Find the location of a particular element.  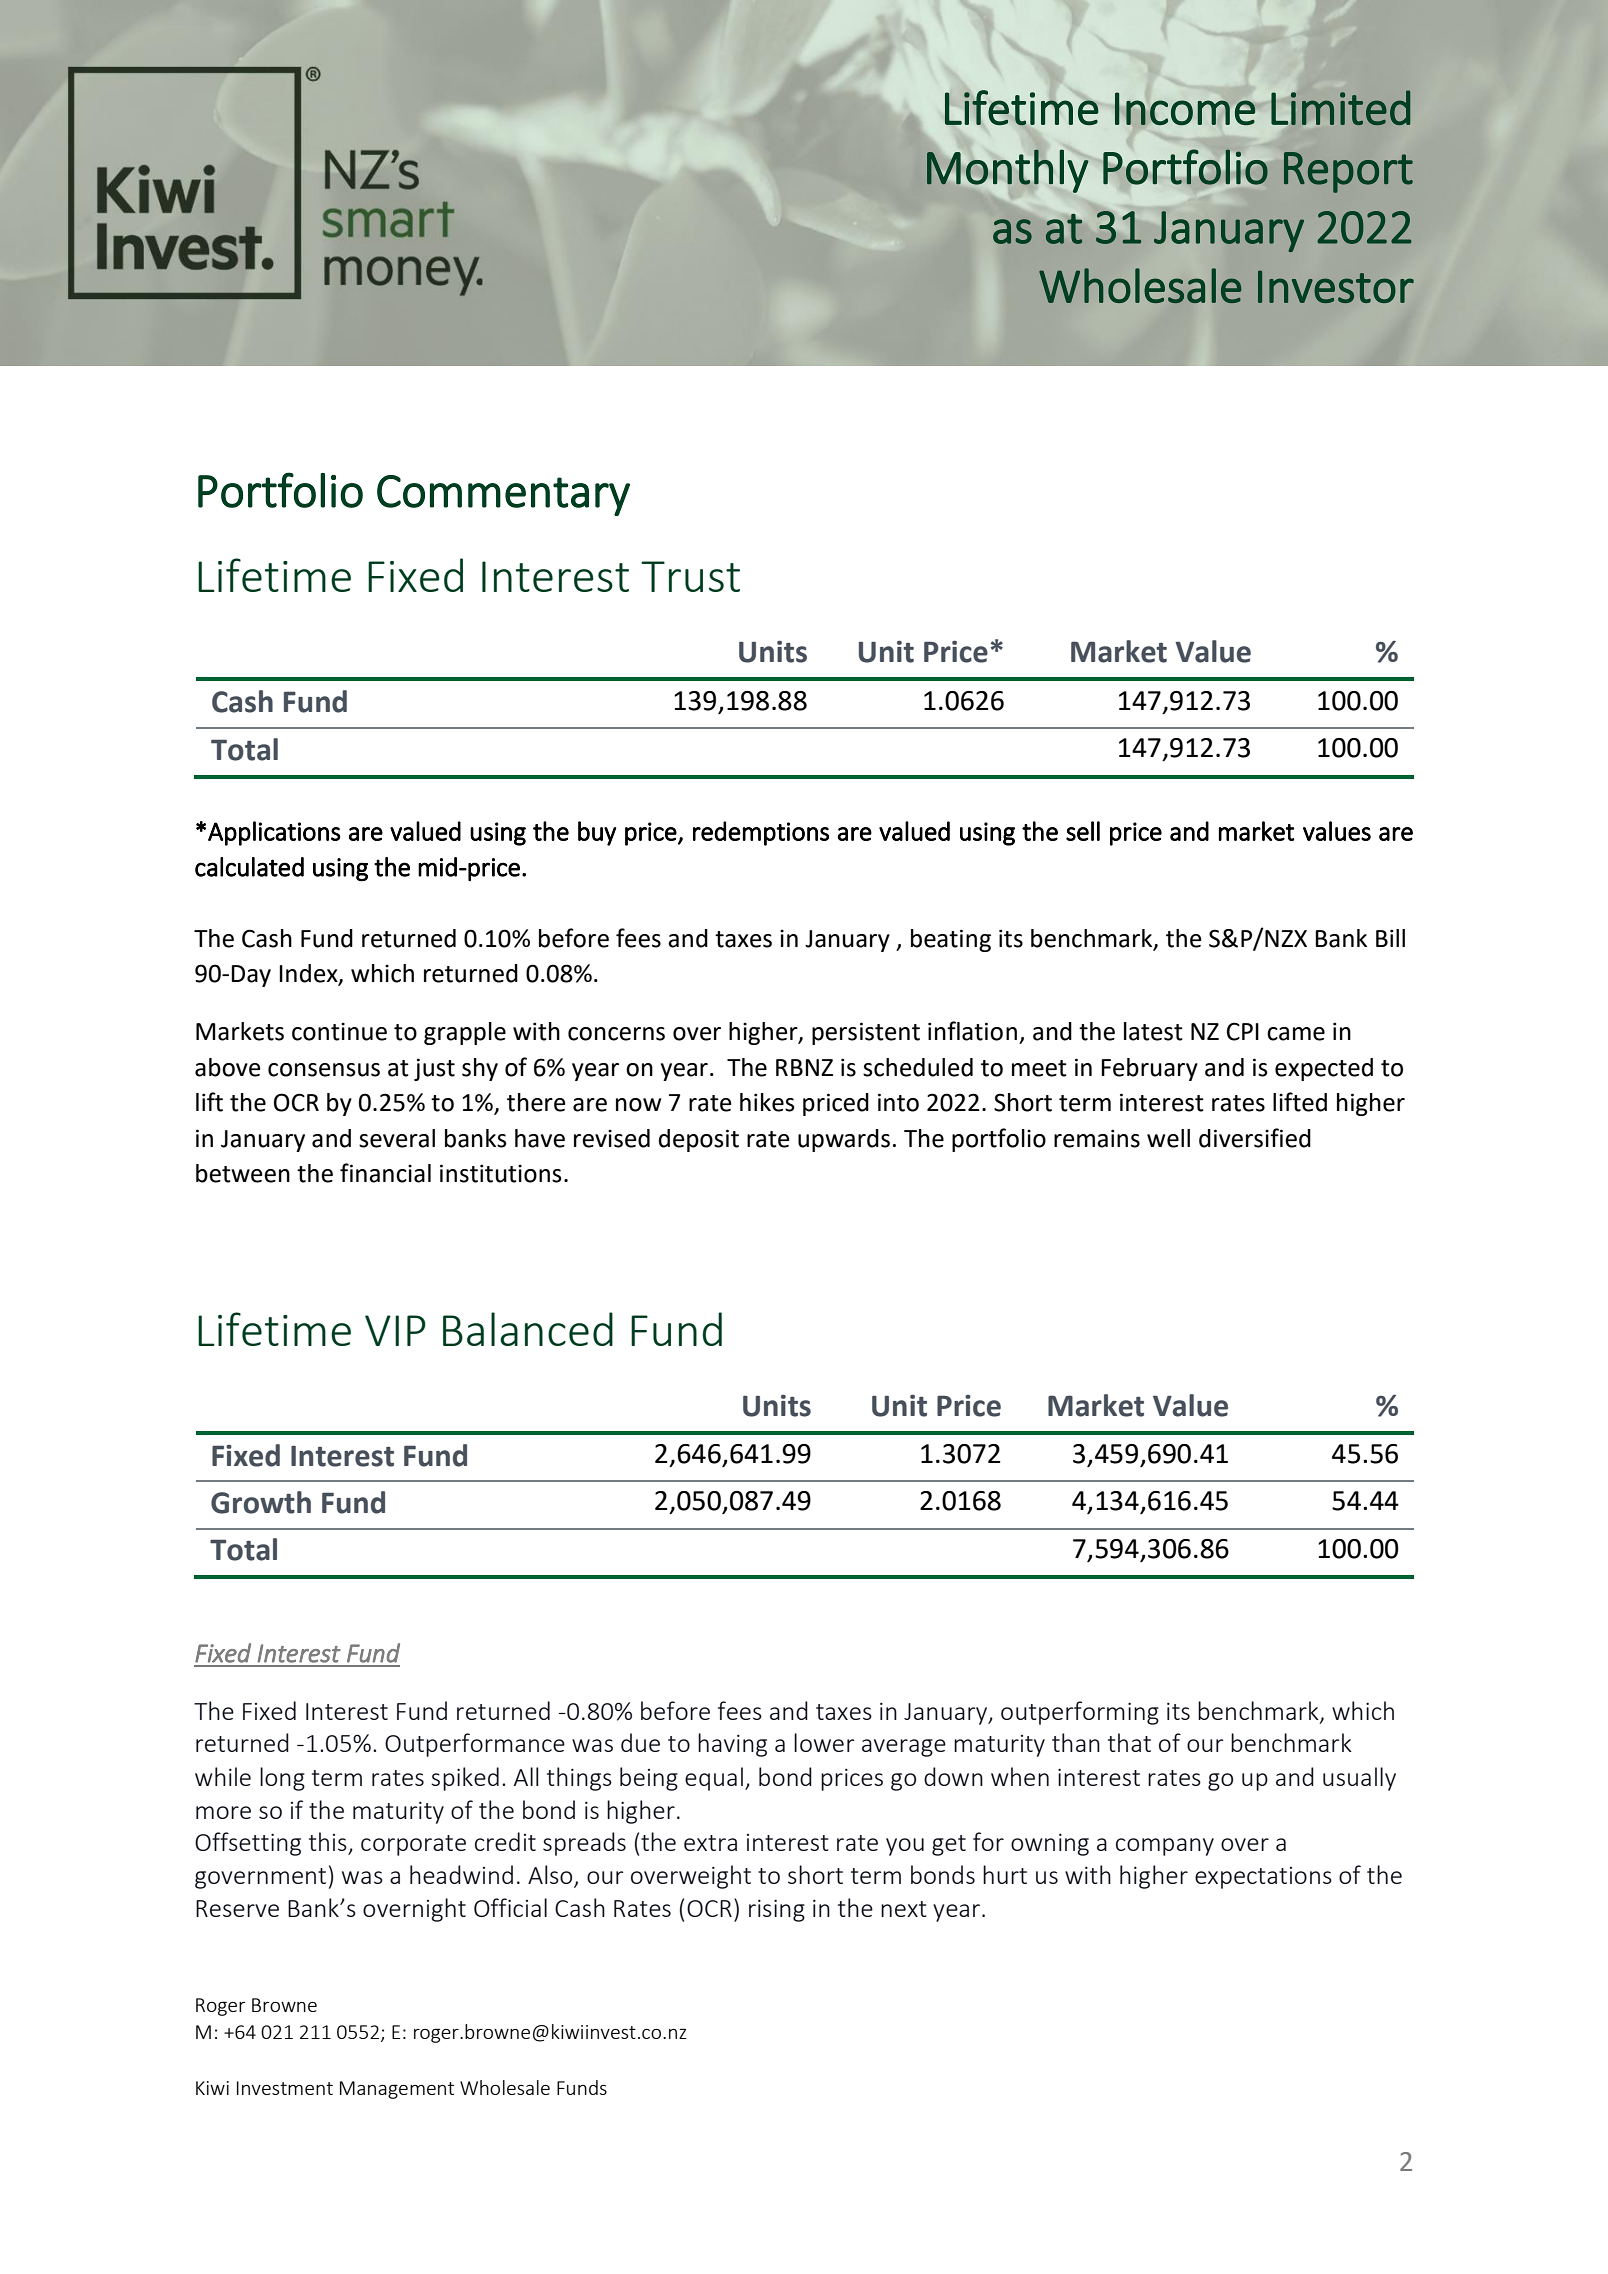

Income is located at coordinates (1185, 108).
